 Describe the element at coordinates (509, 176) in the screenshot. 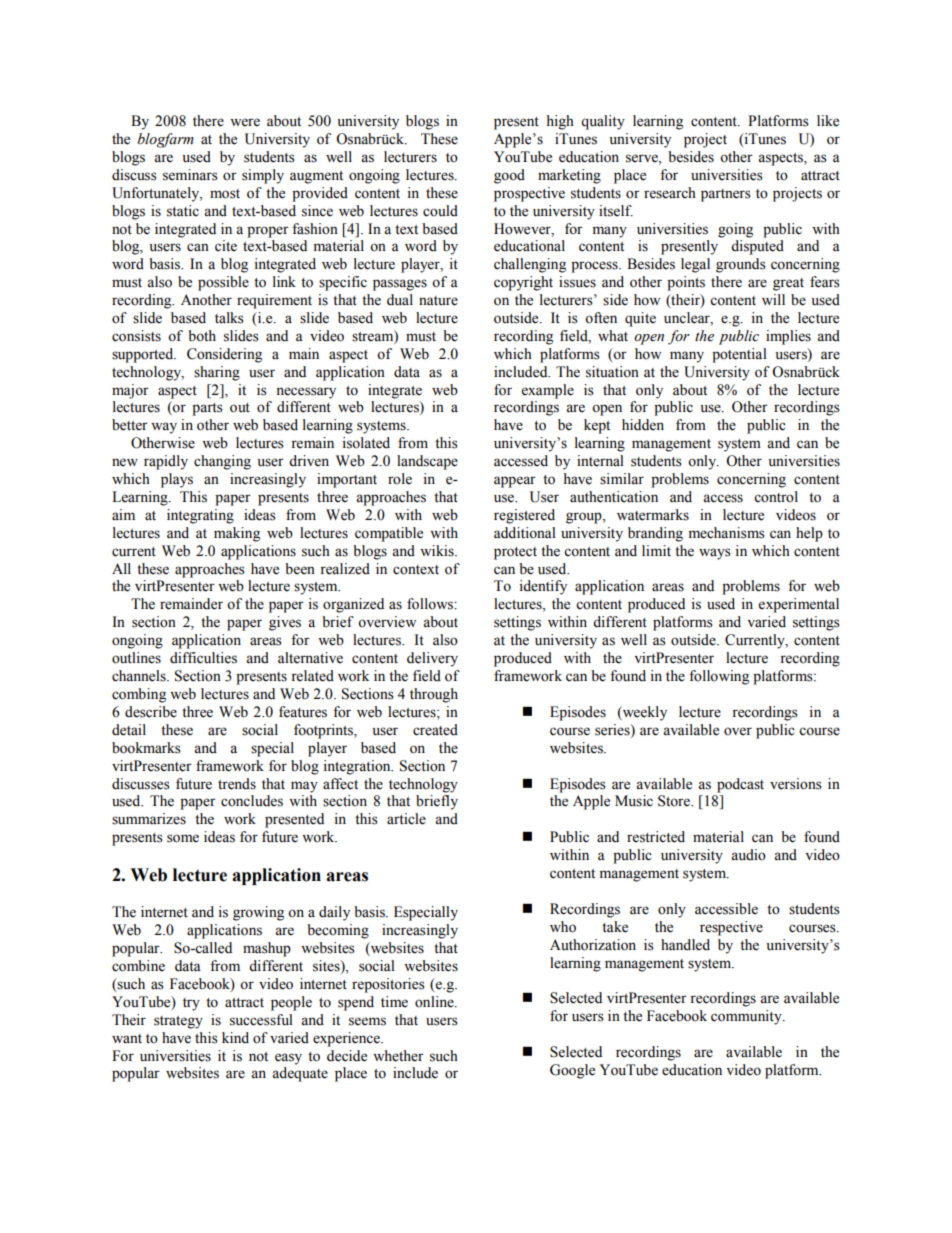

I see `good` at that location.
